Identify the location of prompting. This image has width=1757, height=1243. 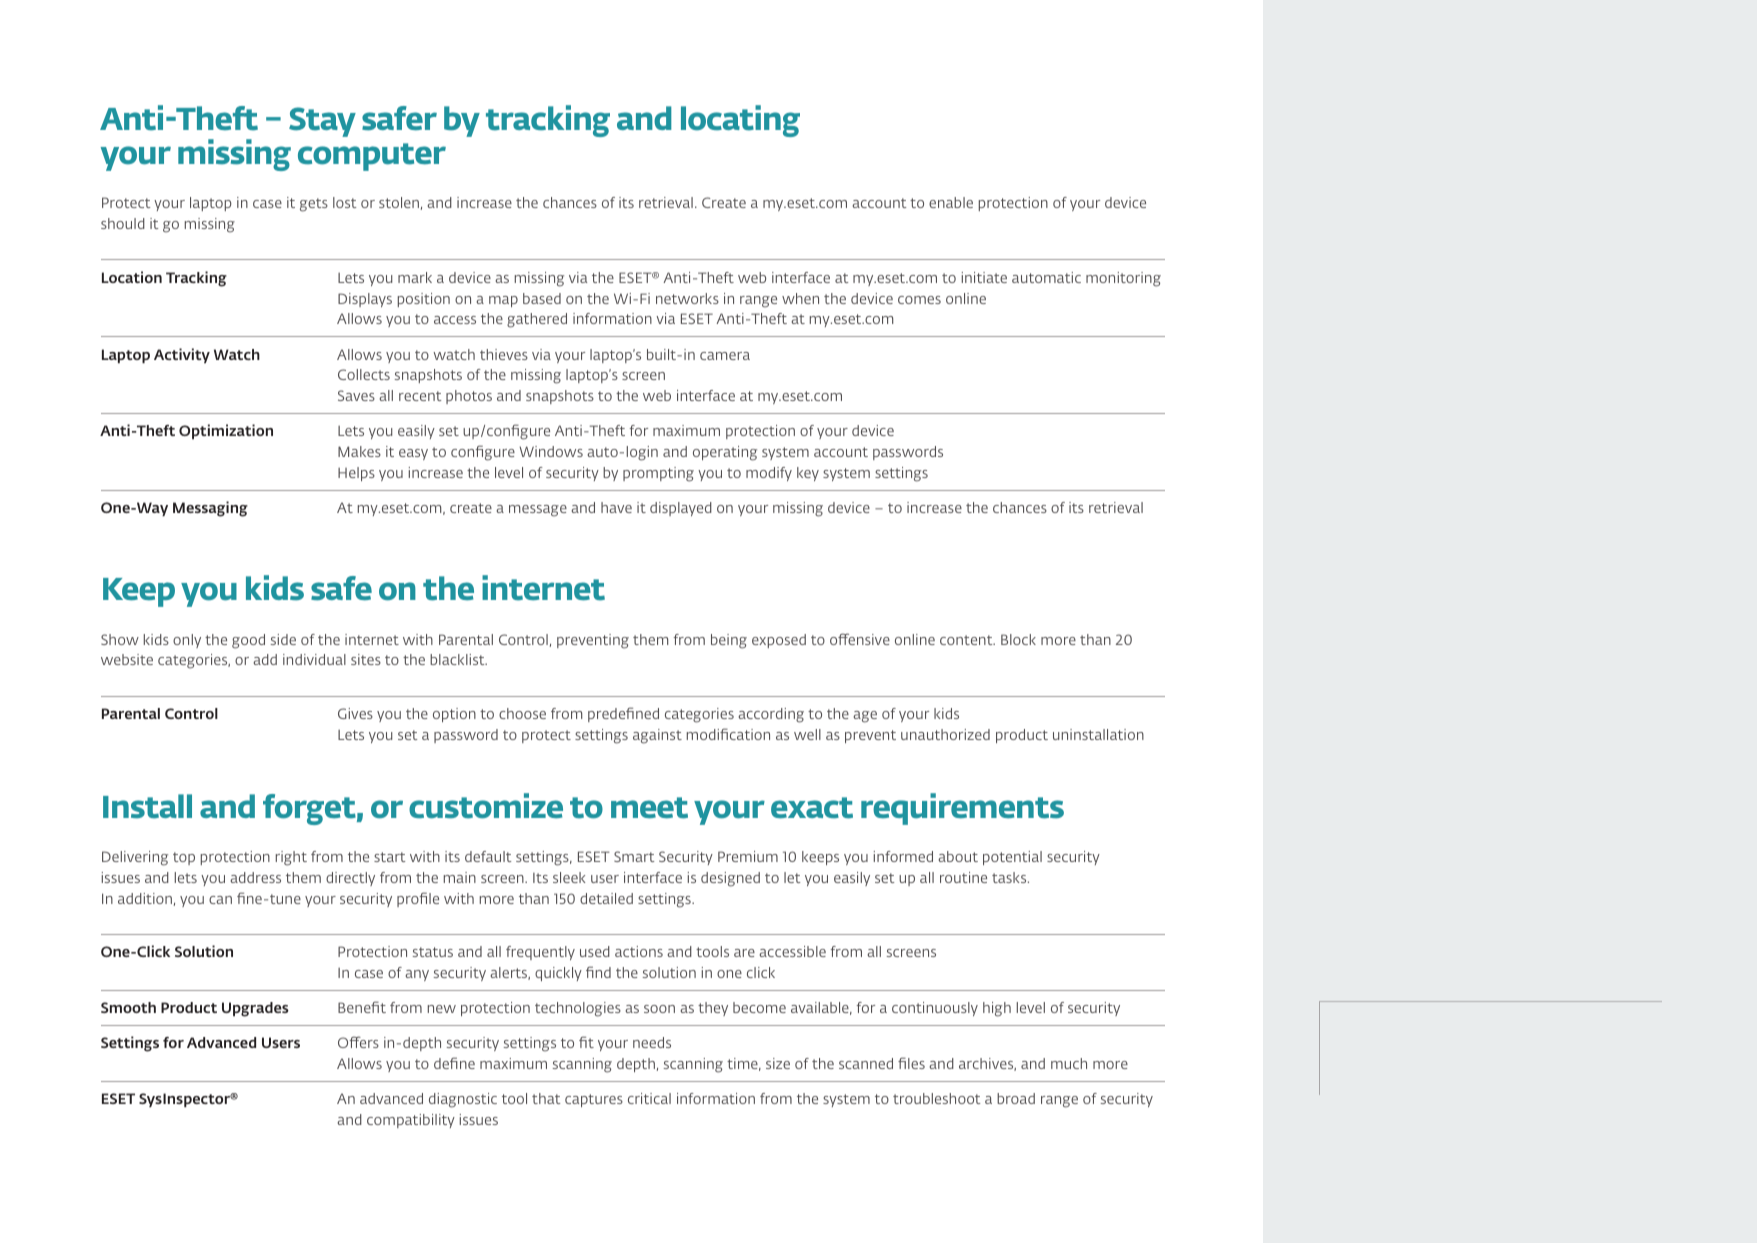
(658, 474).
